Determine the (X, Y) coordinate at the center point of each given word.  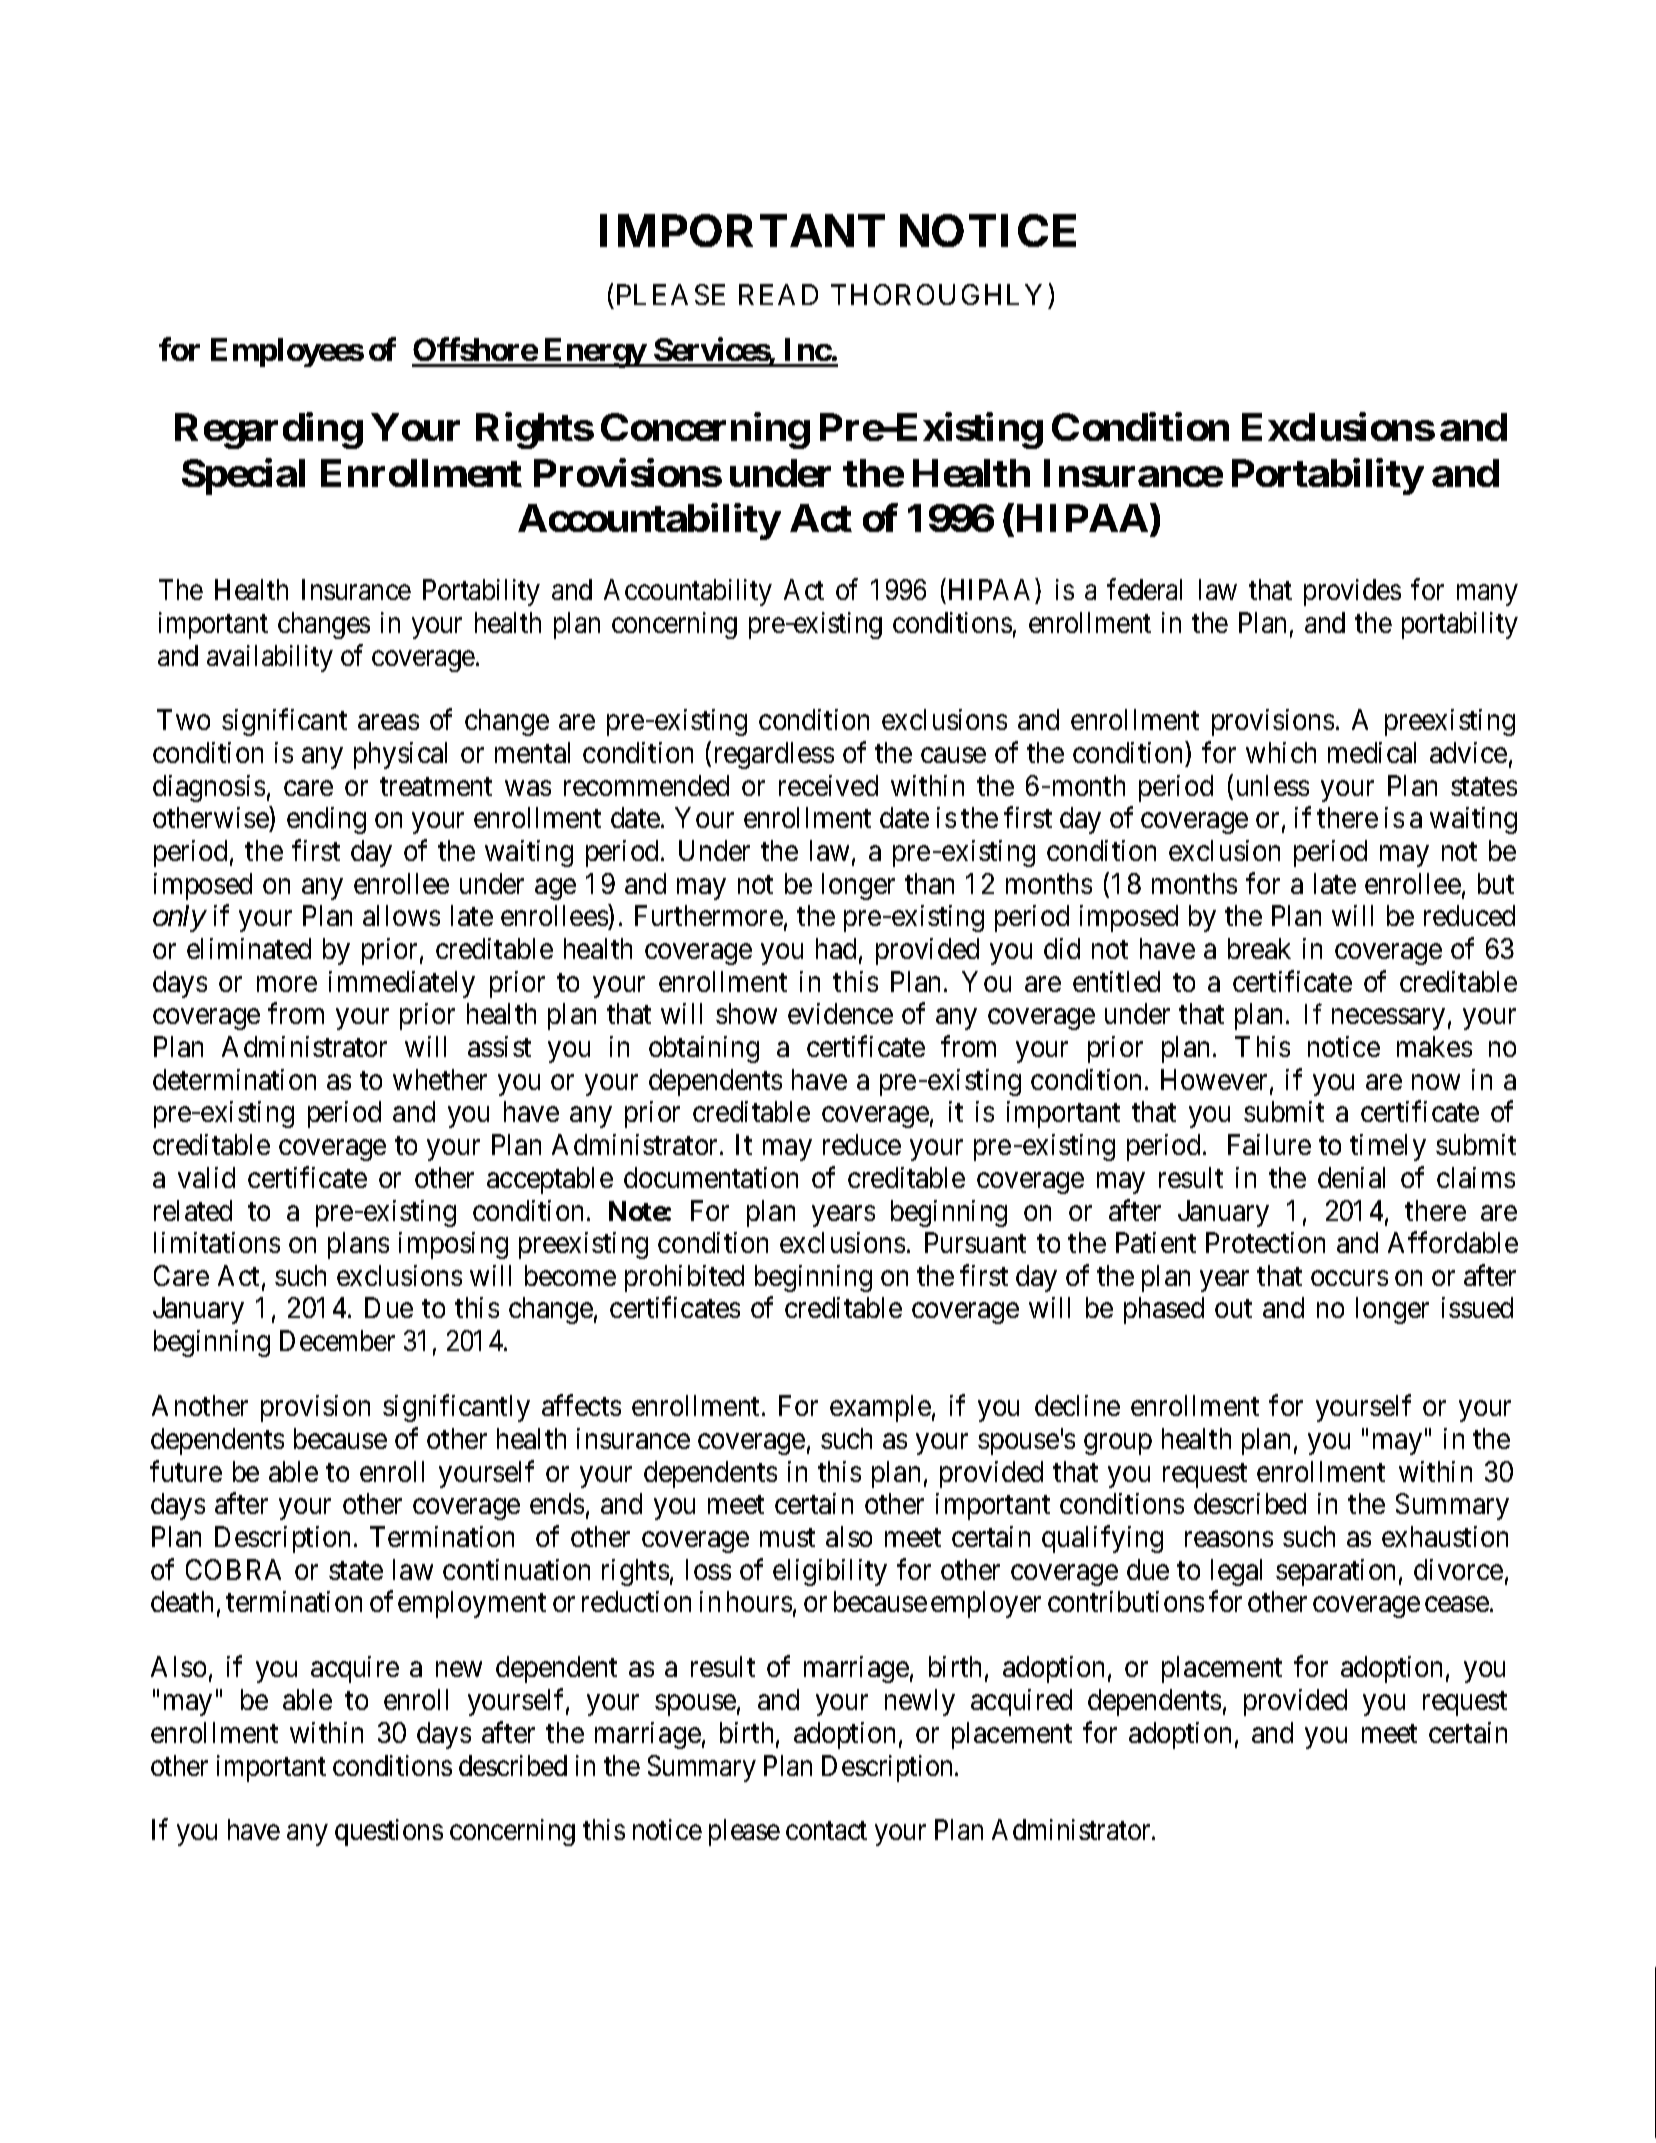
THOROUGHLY (940, 296)
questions (389, 1832)
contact (826, 1831)
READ (778, 294)
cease (1457, 1604)
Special (243, 476)
